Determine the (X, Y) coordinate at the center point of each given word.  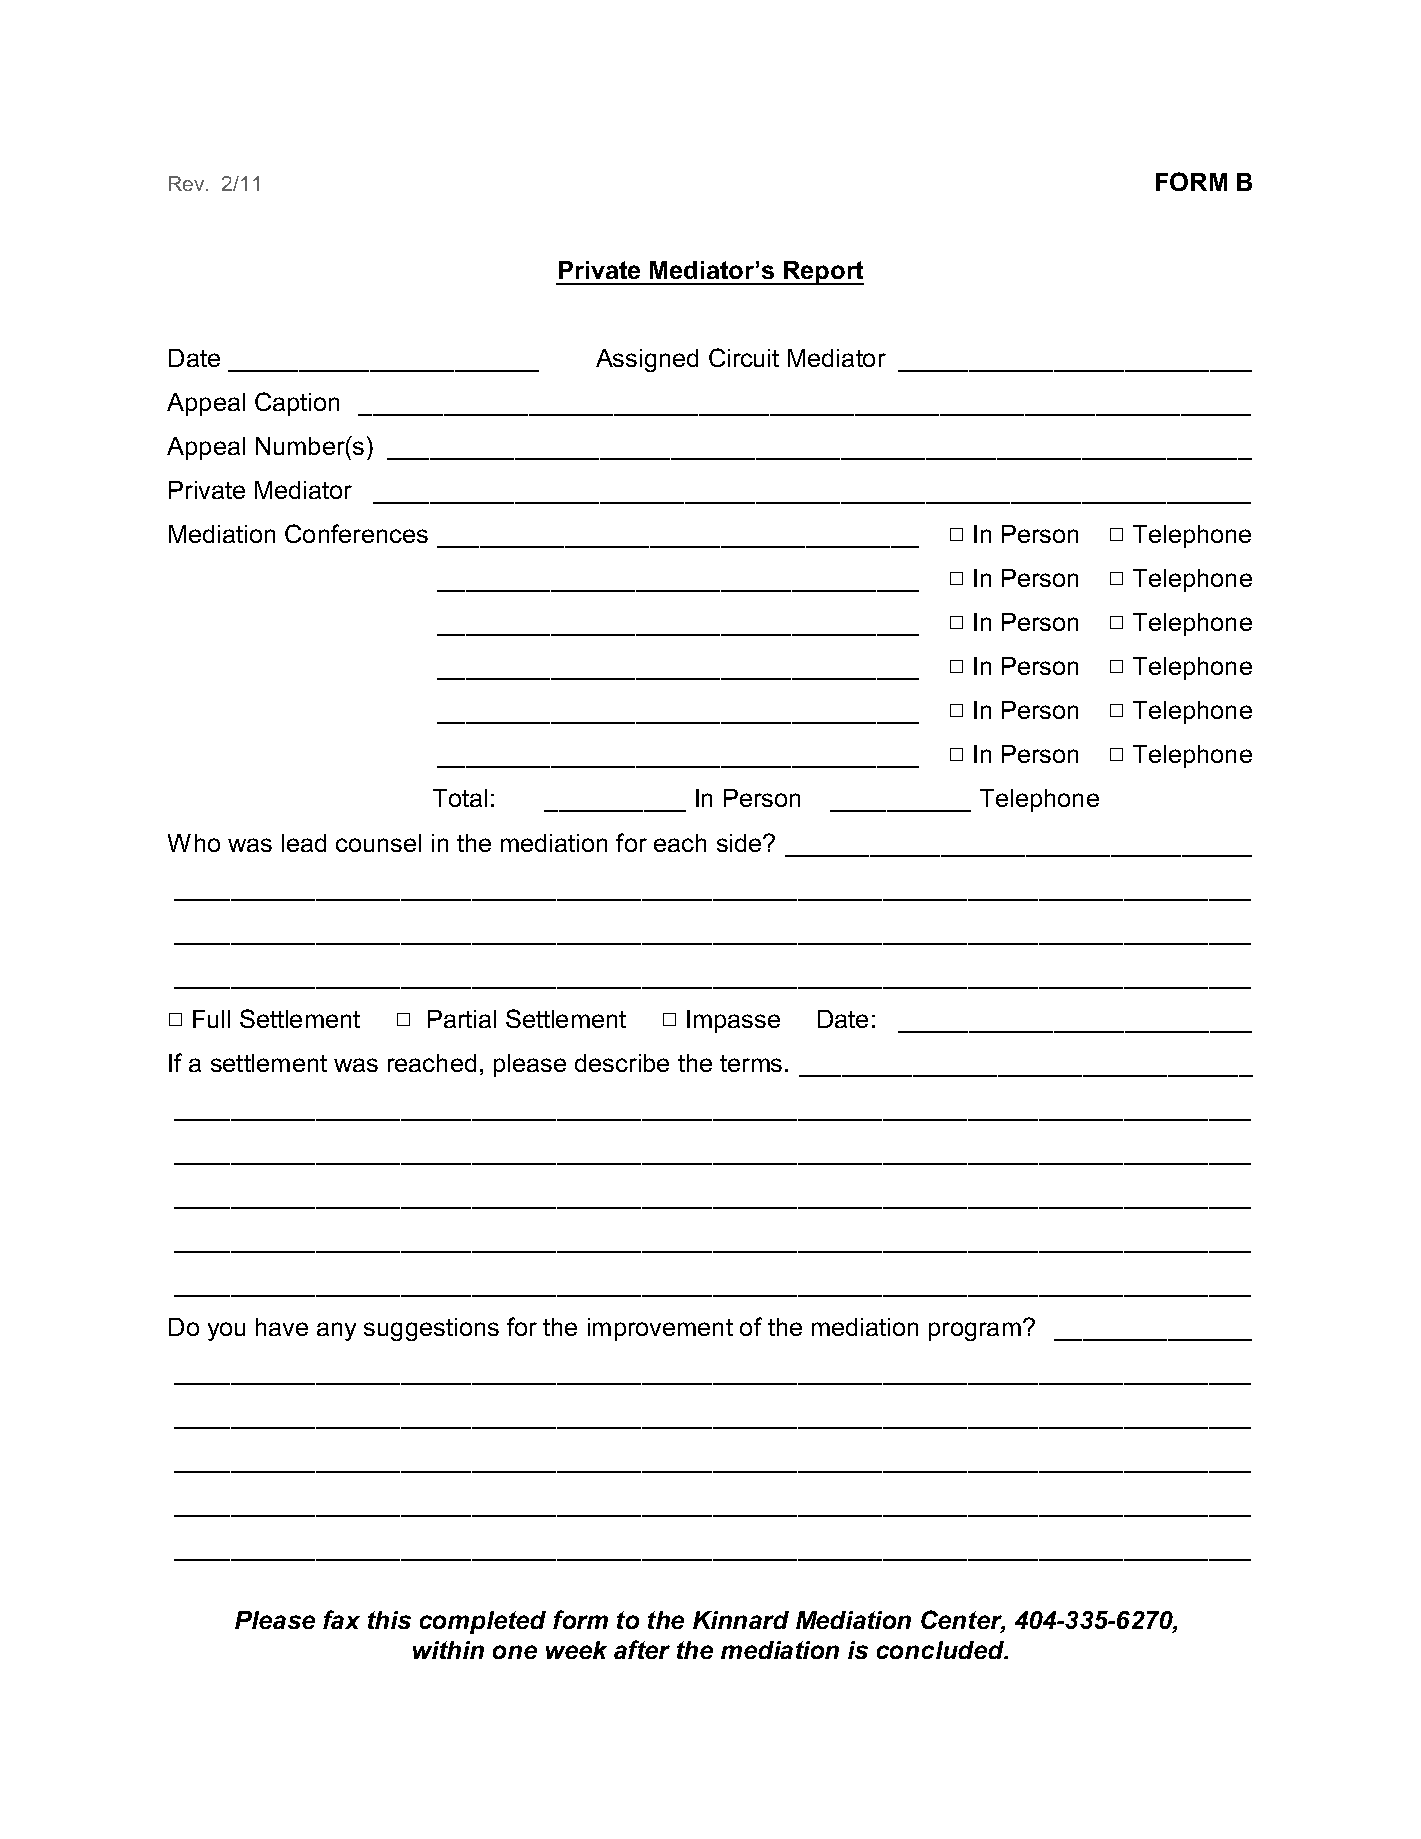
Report (822, 273)
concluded (941, 1650)
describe (622, 1063)
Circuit (744, 357)
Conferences (356, 533)
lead (304, 843)
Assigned (647, 360)
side (740, 843)
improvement (660, 1329)
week (576, 1650)
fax (341, 1619)
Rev (188, 183)
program (975, 1331)
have (282, 1327)
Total (460, 798)
